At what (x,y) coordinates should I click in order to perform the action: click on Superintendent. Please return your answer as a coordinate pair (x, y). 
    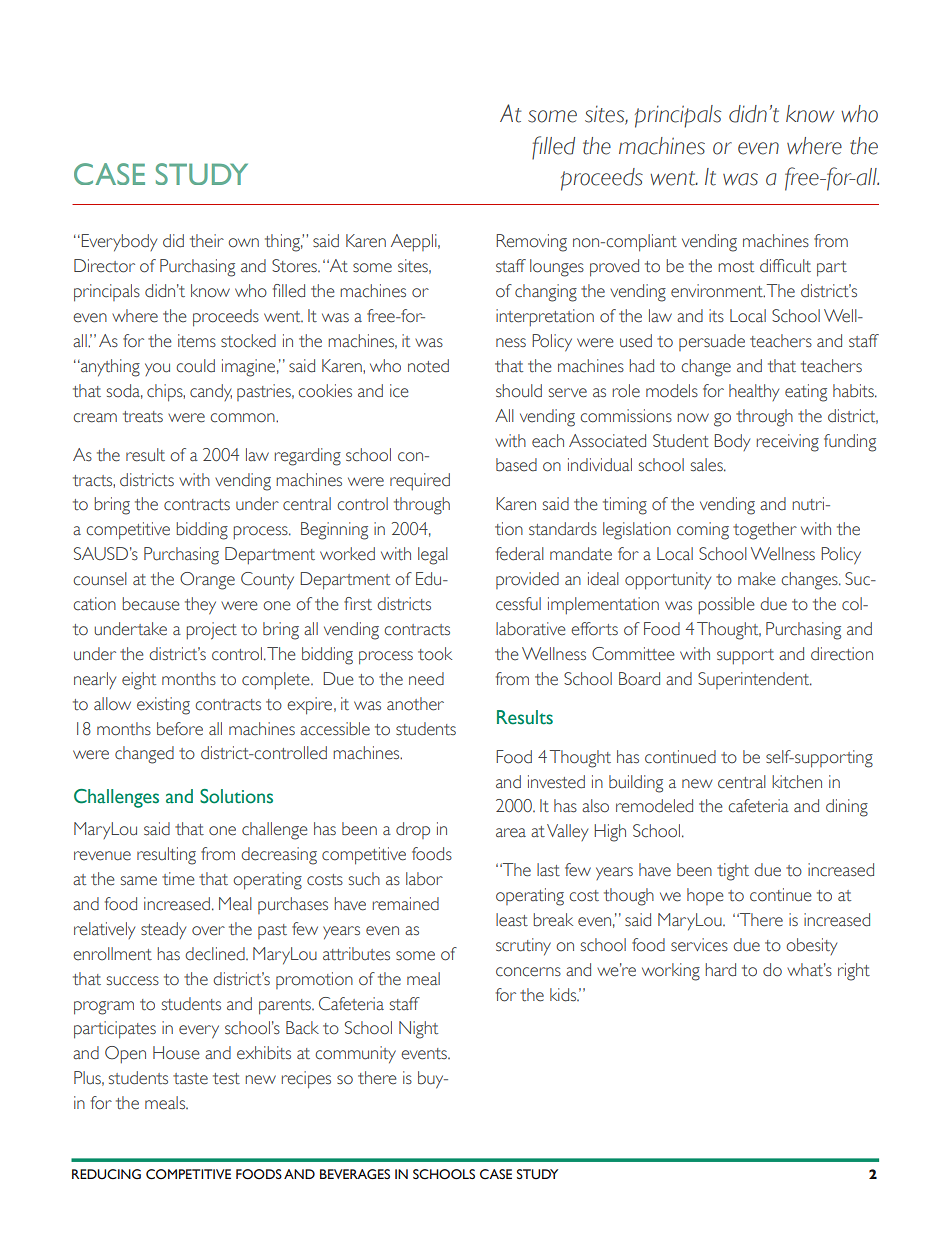
    Looking at the image, I should click on (755, 680).
